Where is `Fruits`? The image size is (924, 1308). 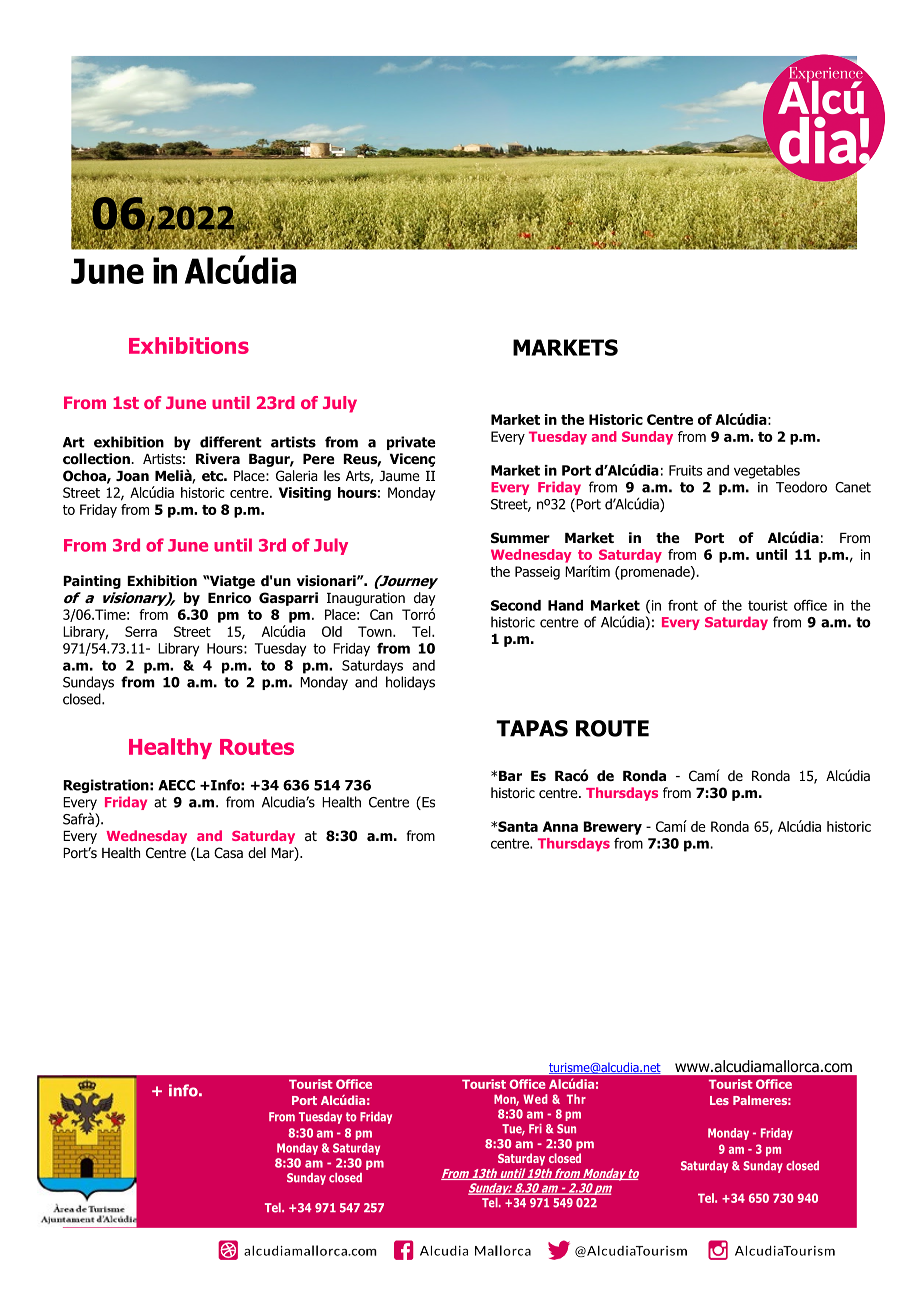 Fruits is located at coordinates (685, 470).
